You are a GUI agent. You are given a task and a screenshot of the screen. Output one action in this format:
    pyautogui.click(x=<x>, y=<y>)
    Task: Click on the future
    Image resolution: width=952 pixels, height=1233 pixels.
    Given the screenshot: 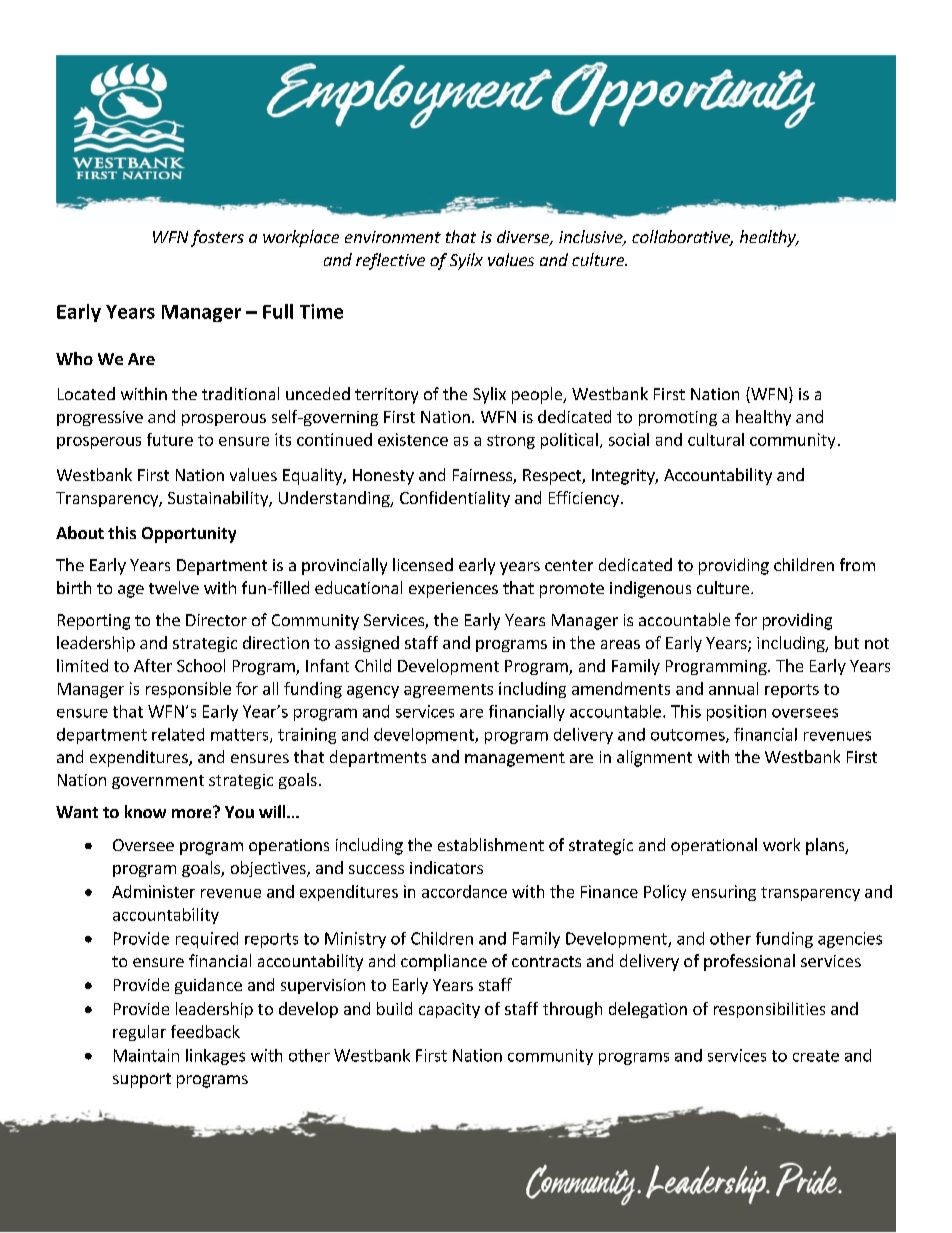 What is the action you would take?
    pyautogui.click(x=170, y=439)
